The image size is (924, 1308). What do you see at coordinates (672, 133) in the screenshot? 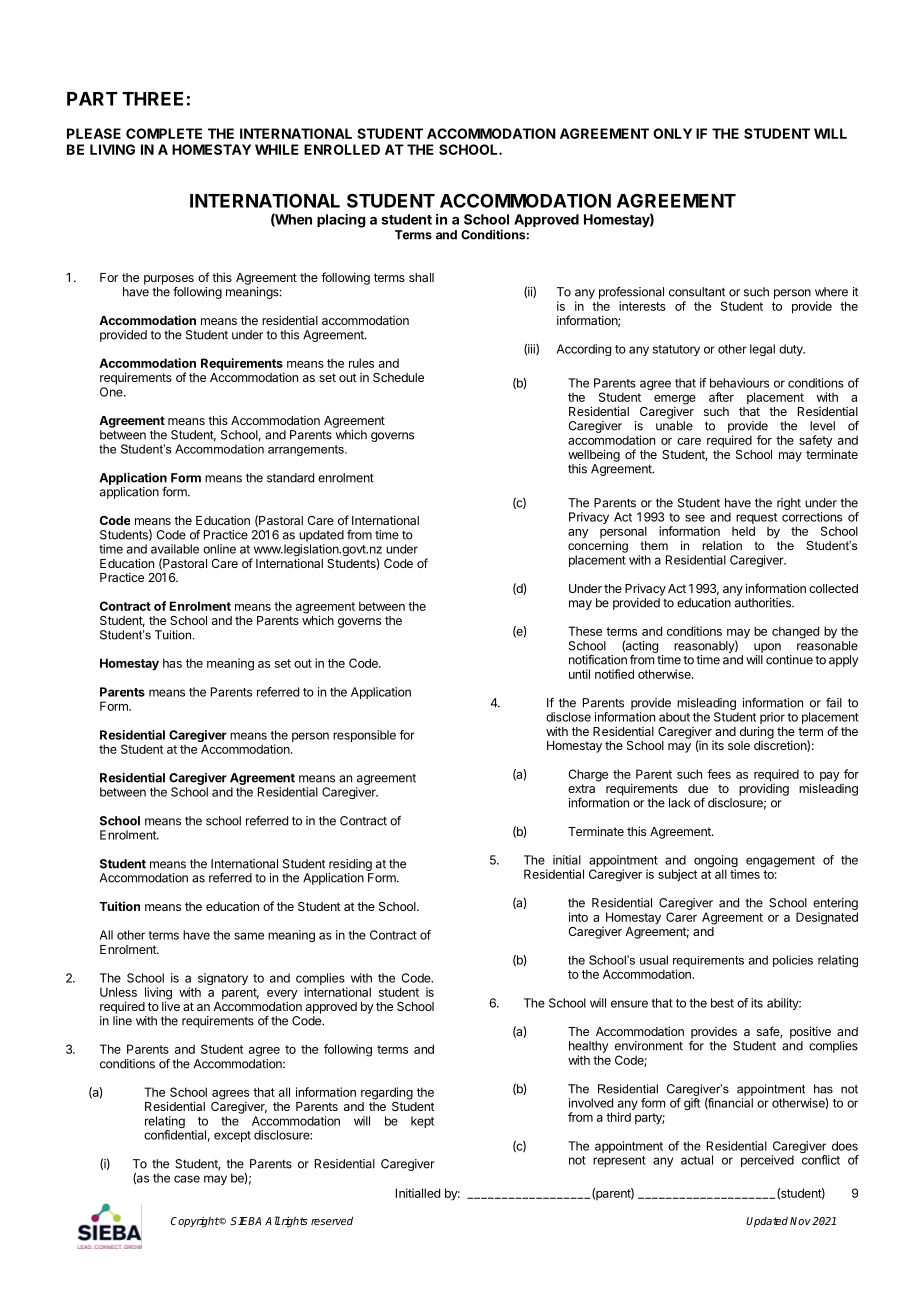
I see `ONLY` at bounding box center [672, 133].
